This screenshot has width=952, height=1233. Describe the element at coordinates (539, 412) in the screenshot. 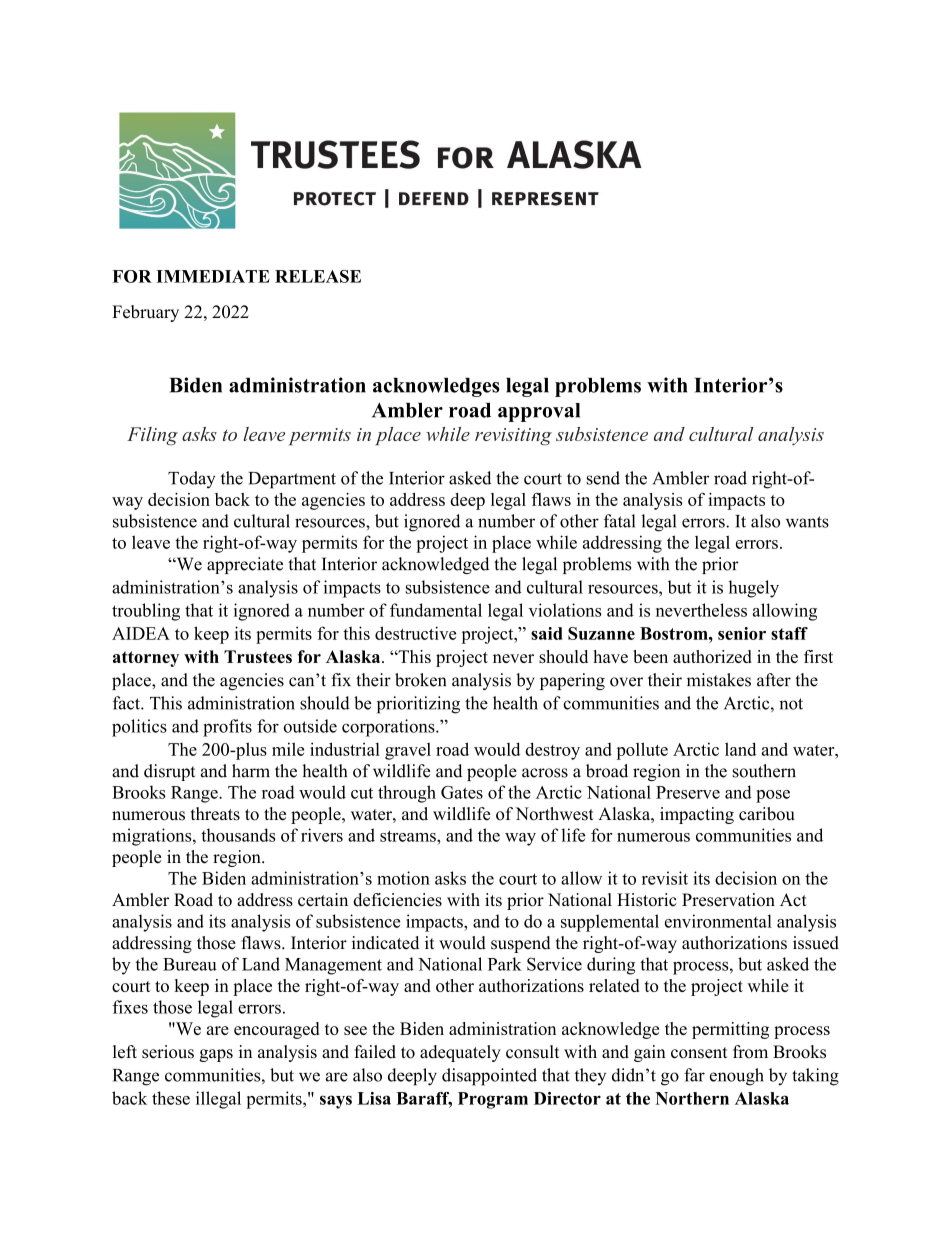

I see `approval` at that location.
